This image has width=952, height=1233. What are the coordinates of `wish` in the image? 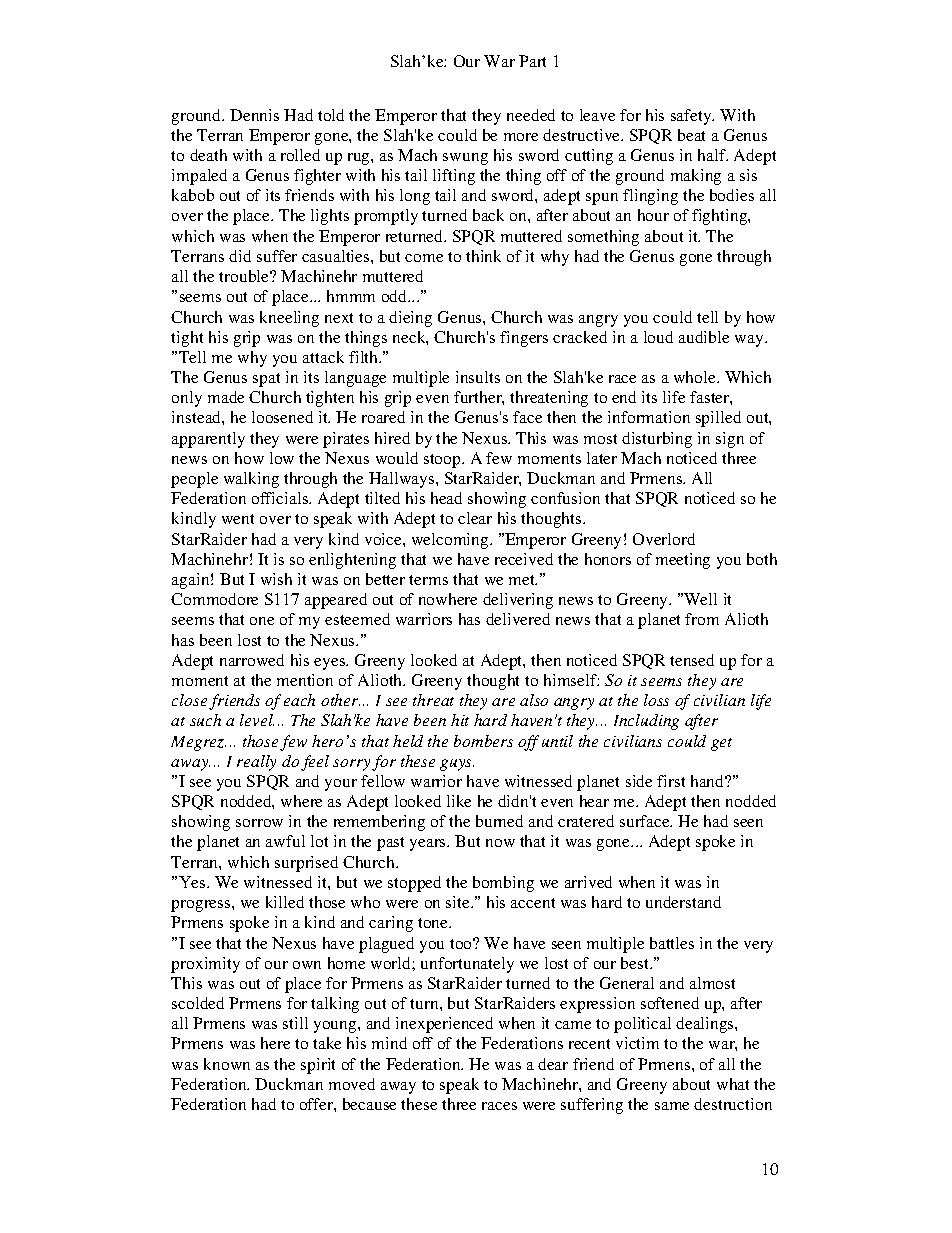 It's located at (276, 579).
